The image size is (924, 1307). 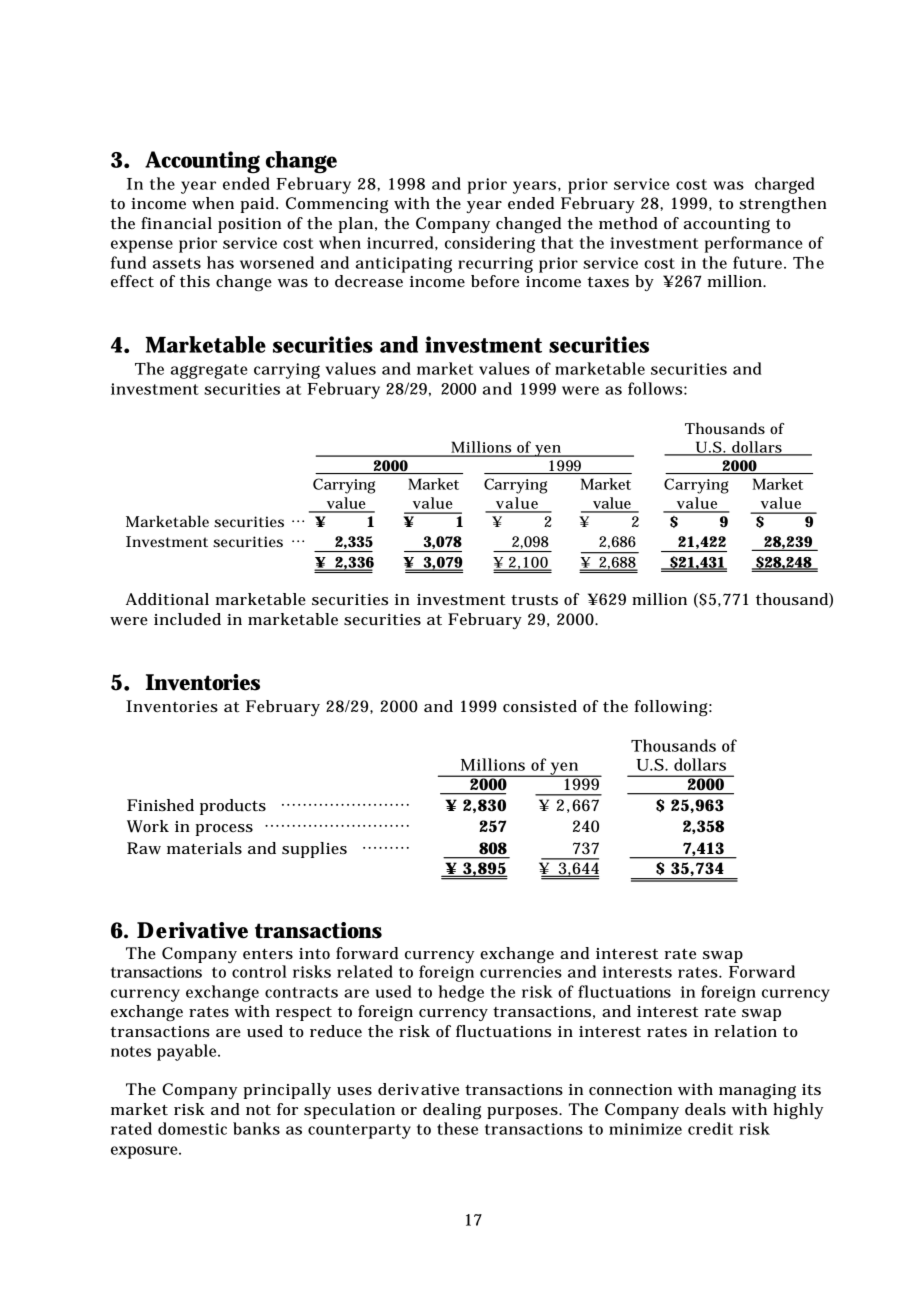 I want to click on considering, so click(x=490, y=244).
